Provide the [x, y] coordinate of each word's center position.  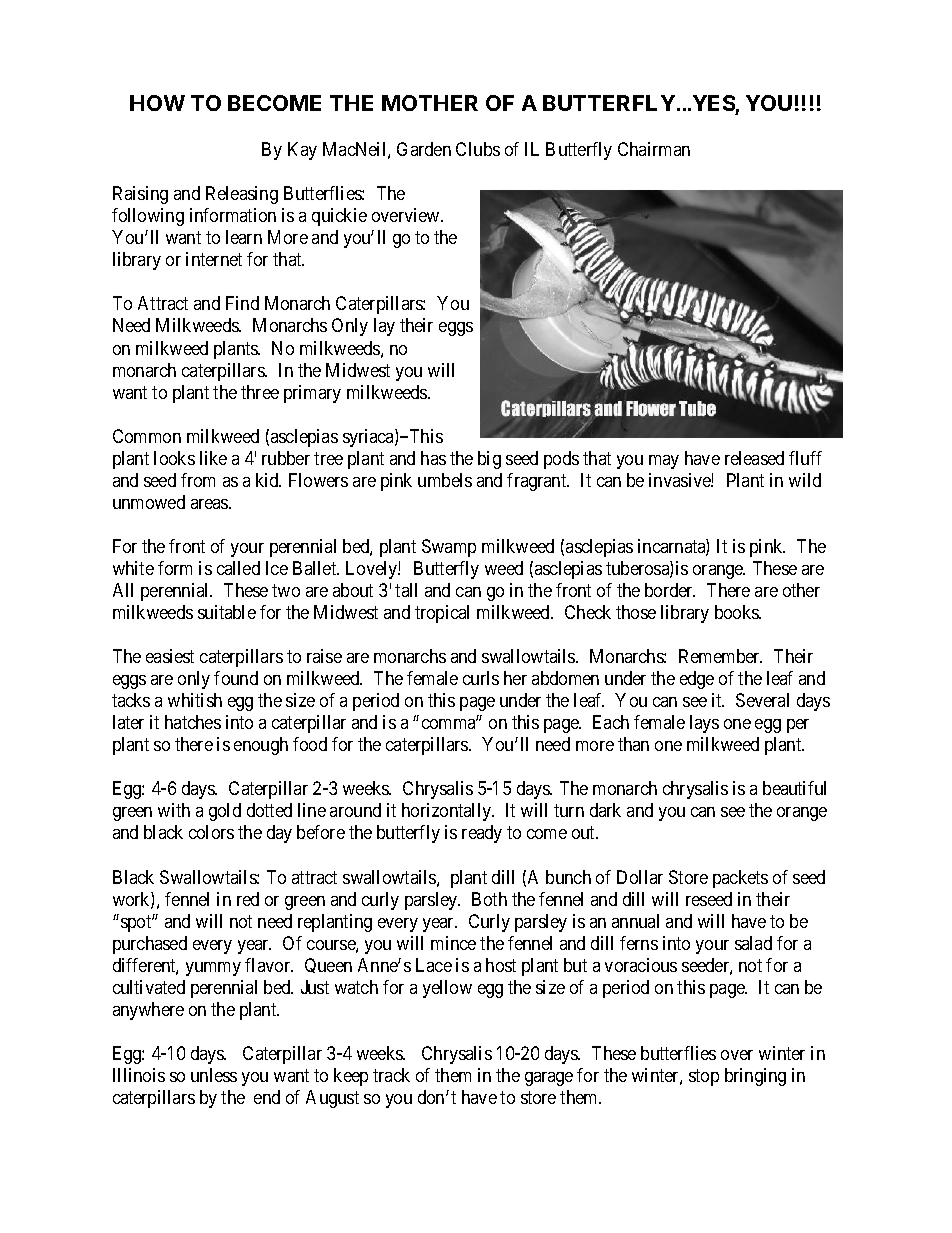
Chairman [654, 149]
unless [214, 1075]
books [737, 612]
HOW [157, 103]
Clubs [478, 149]
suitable [227, 612]
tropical [442, 614]
